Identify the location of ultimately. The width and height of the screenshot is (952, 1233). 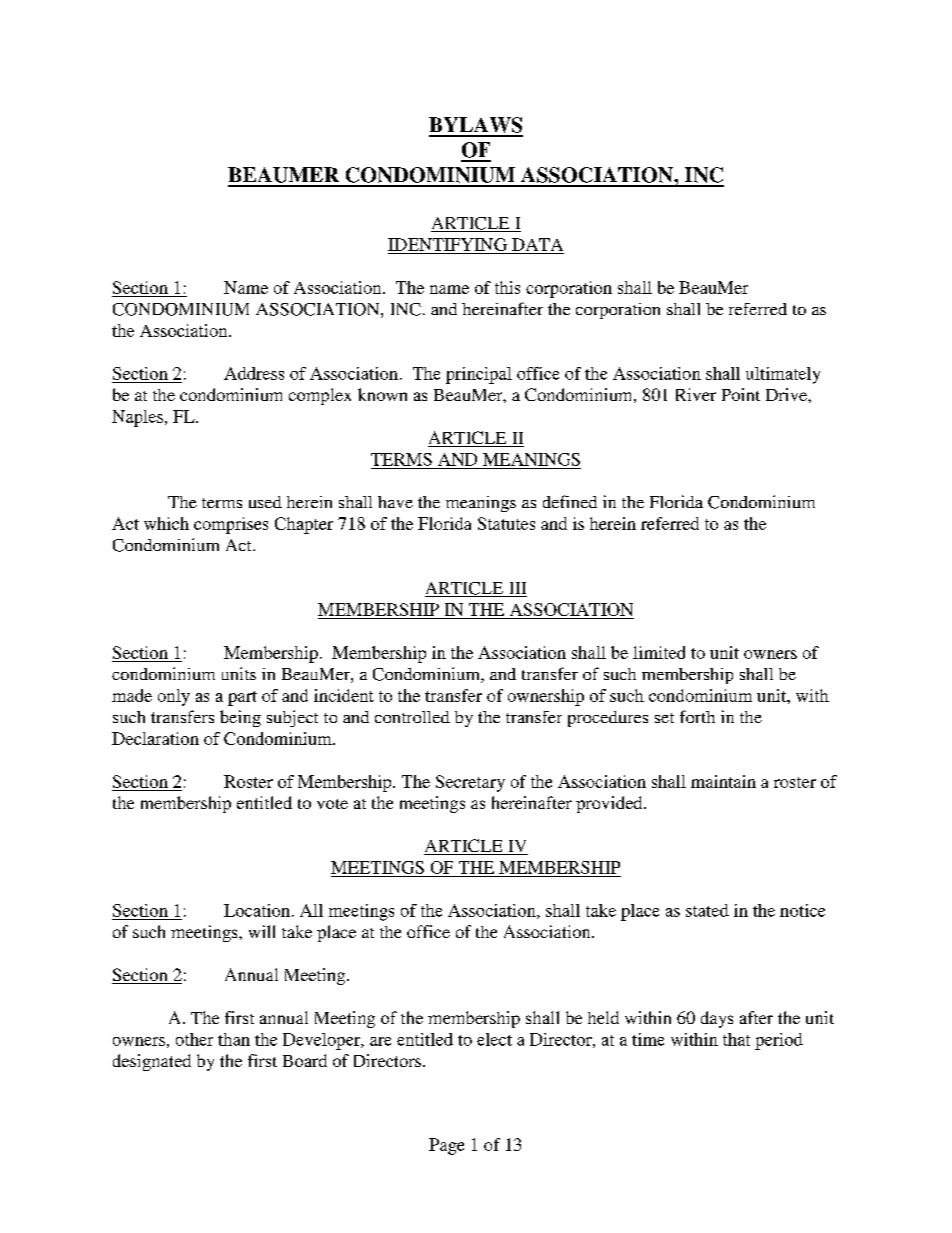
(783, 375).
